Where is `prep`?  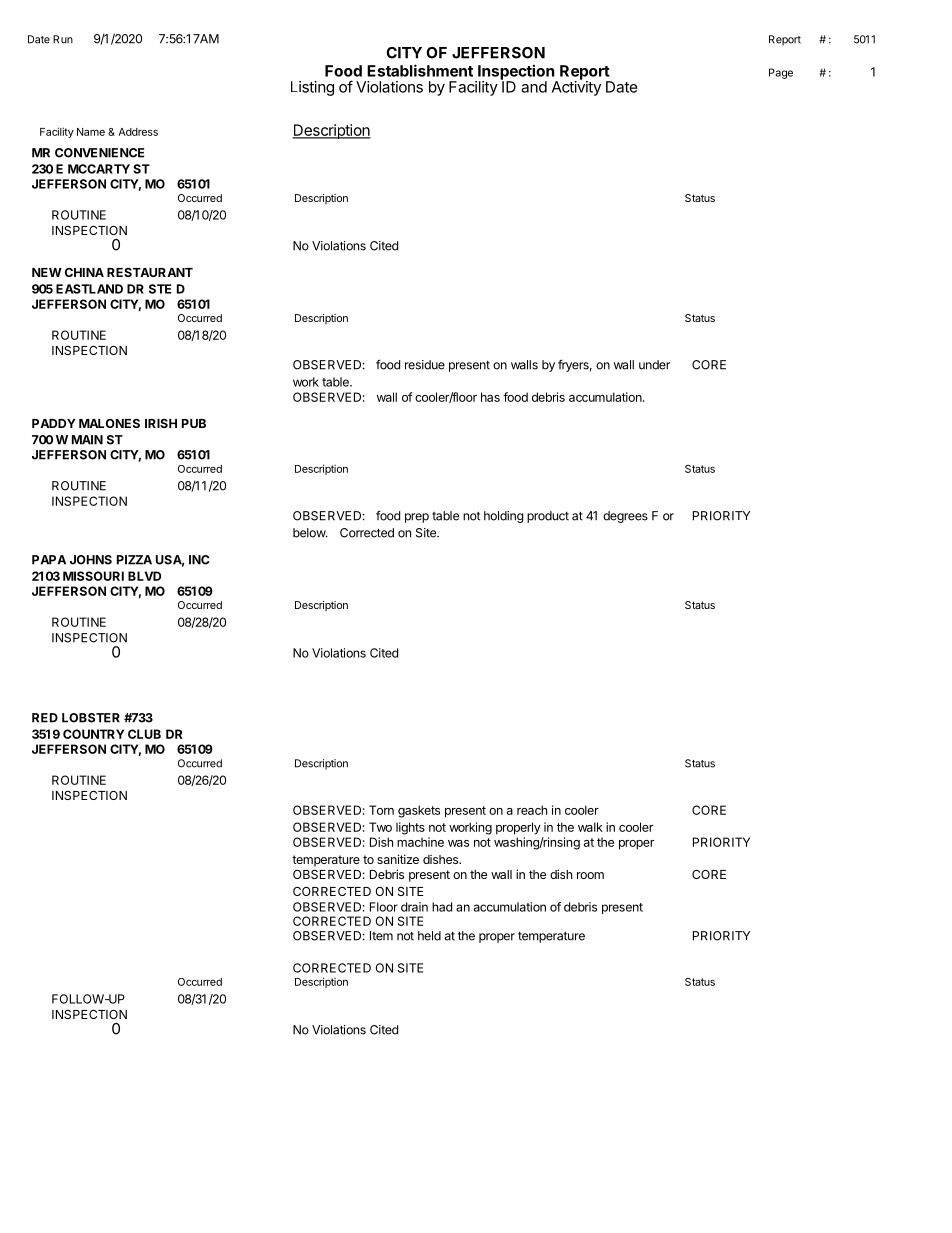 prep is located at coordinates (417, 518).
